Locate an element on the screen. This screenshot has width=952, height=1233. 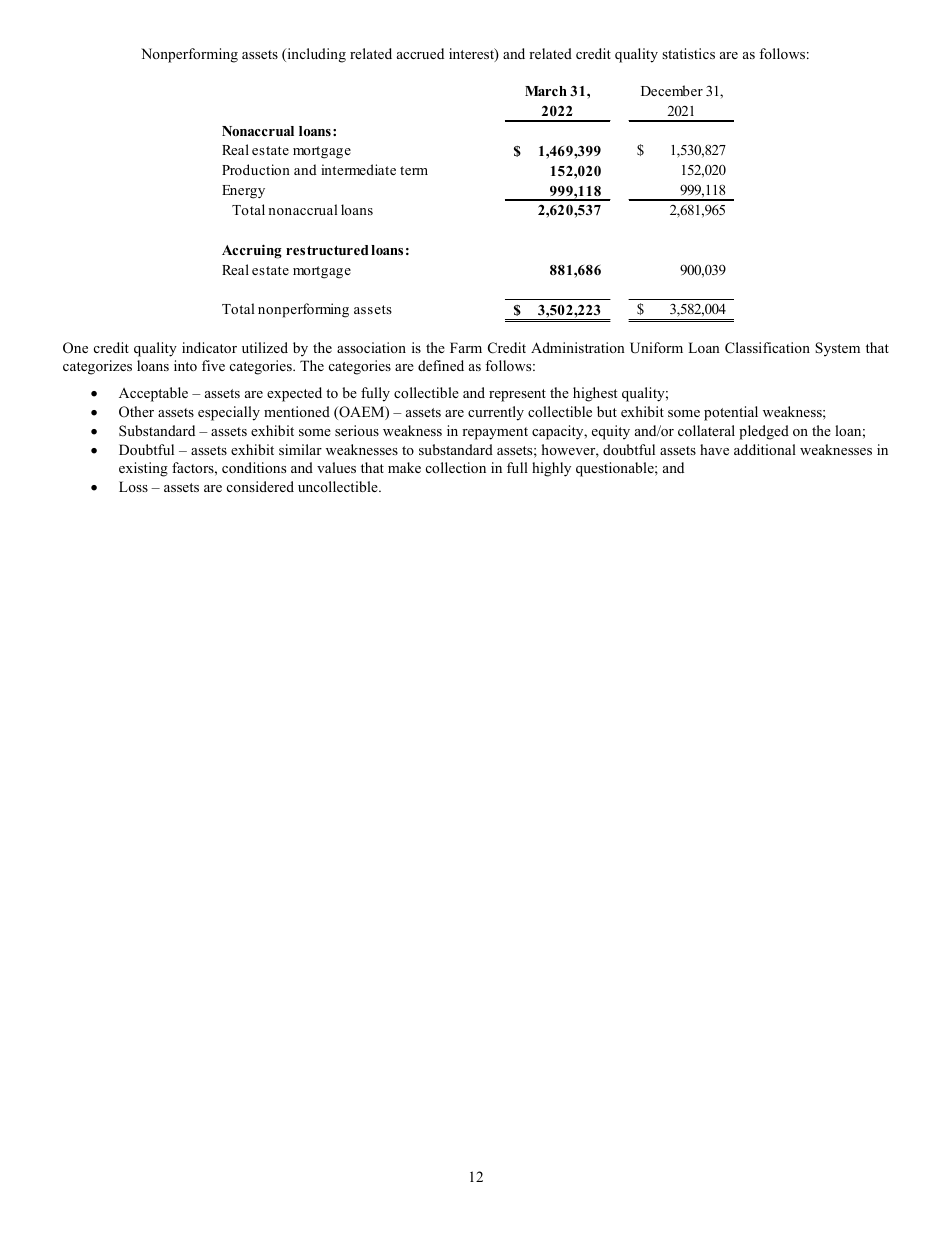
existing is located at coordinates (143, 469).
